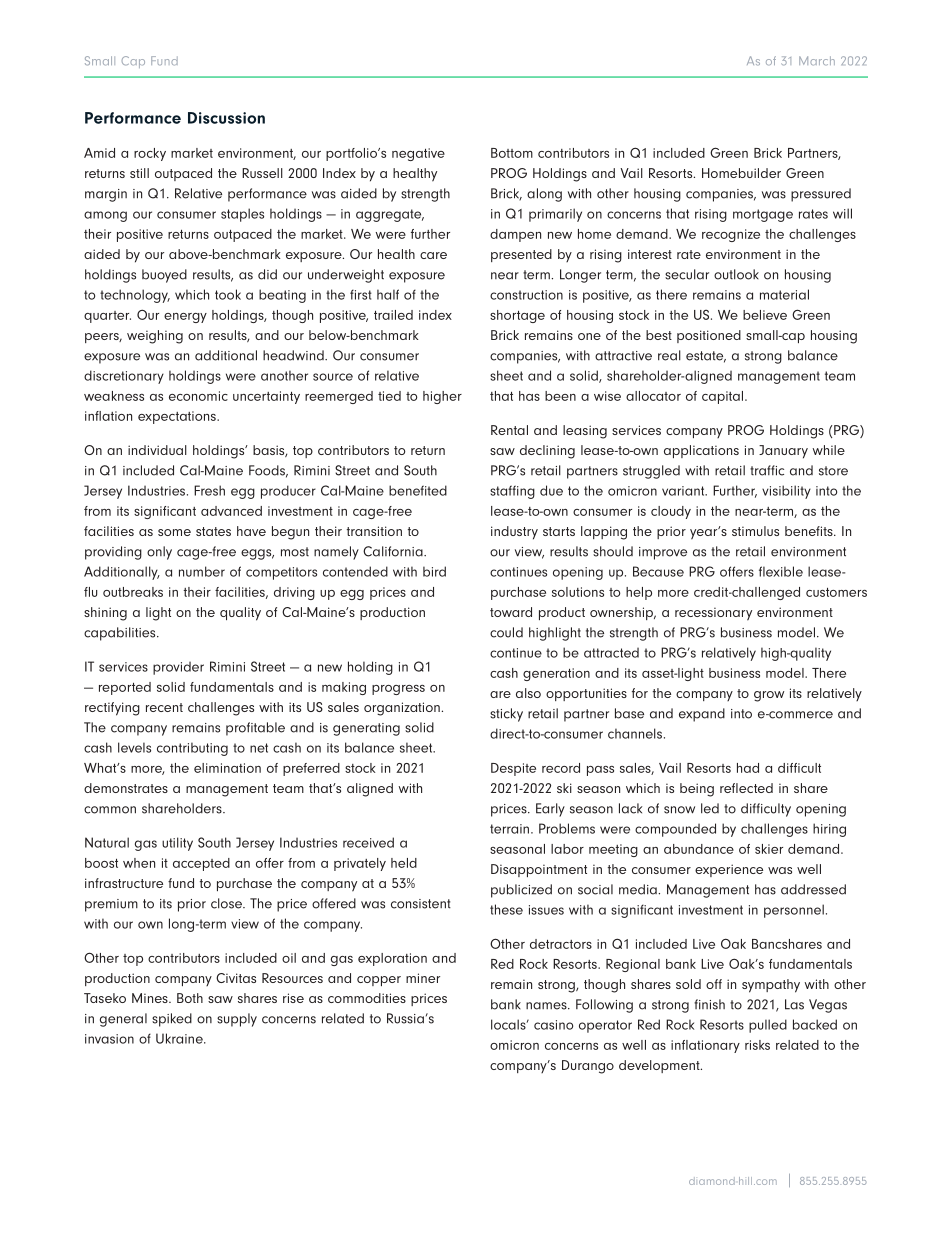  What do you see at coordinates (765, 315) in the page?
I see `believe` at bounding box center [765, 315].
